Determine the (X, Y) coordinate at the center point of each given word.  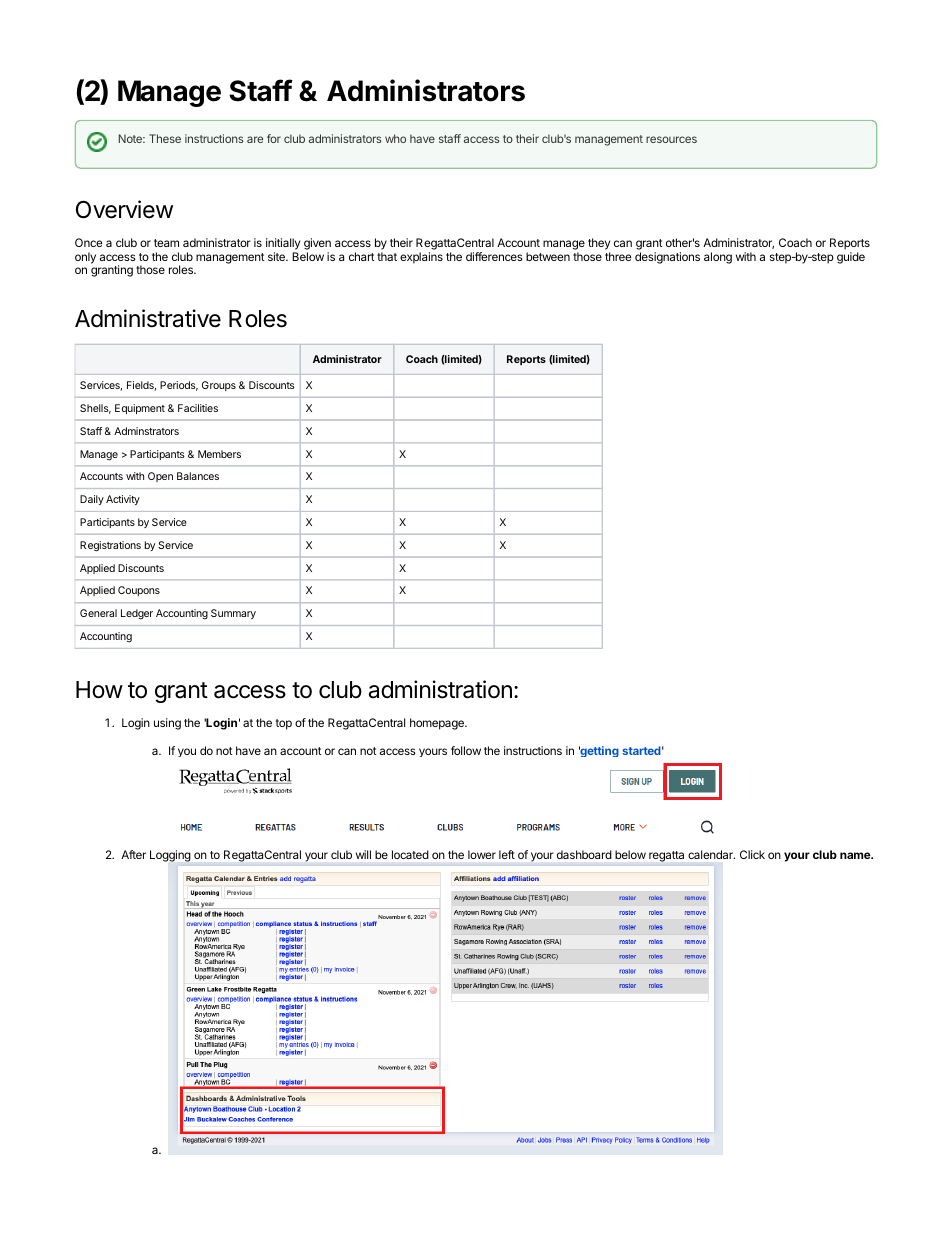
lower (482, 854)
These (165, 138)
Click (752, 854)
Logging (170, 856)
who (395, 138)
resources (671, 139)
